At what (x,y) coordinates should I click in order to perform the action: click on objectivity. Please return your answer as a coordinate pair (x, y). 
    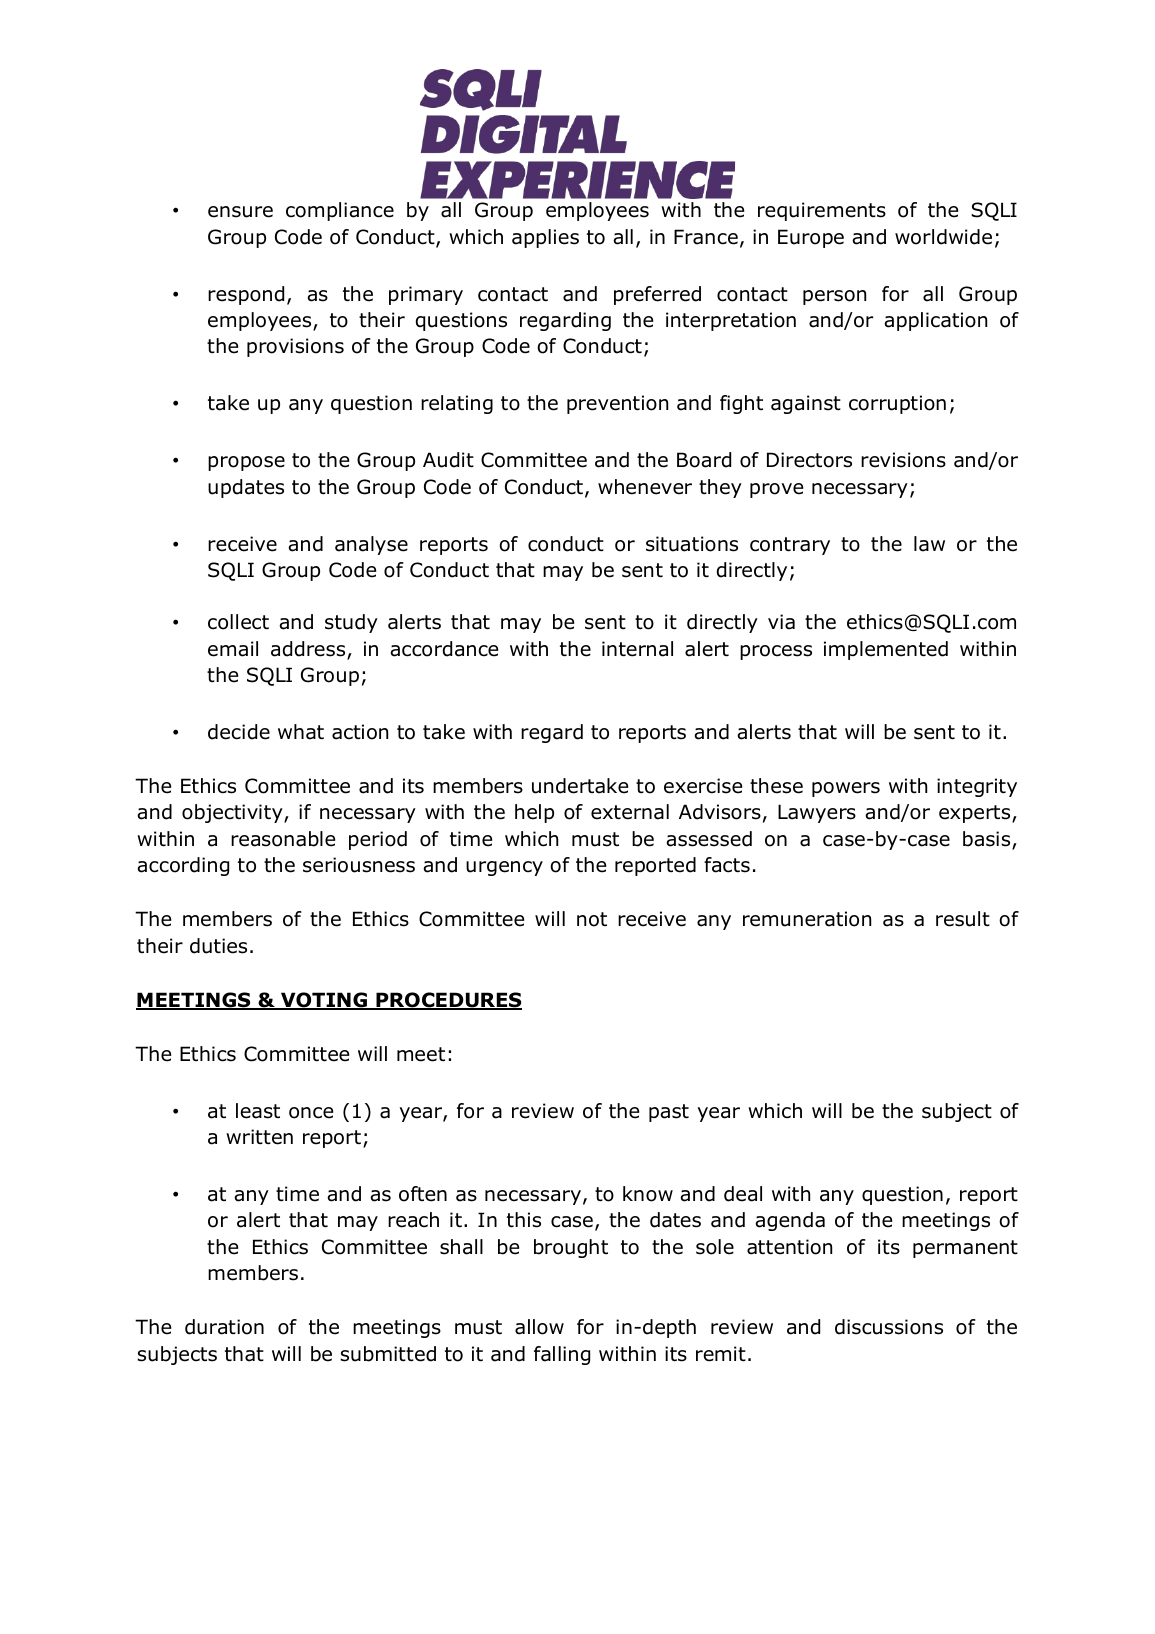
    Looking at the image, I should click on (233, 813).
